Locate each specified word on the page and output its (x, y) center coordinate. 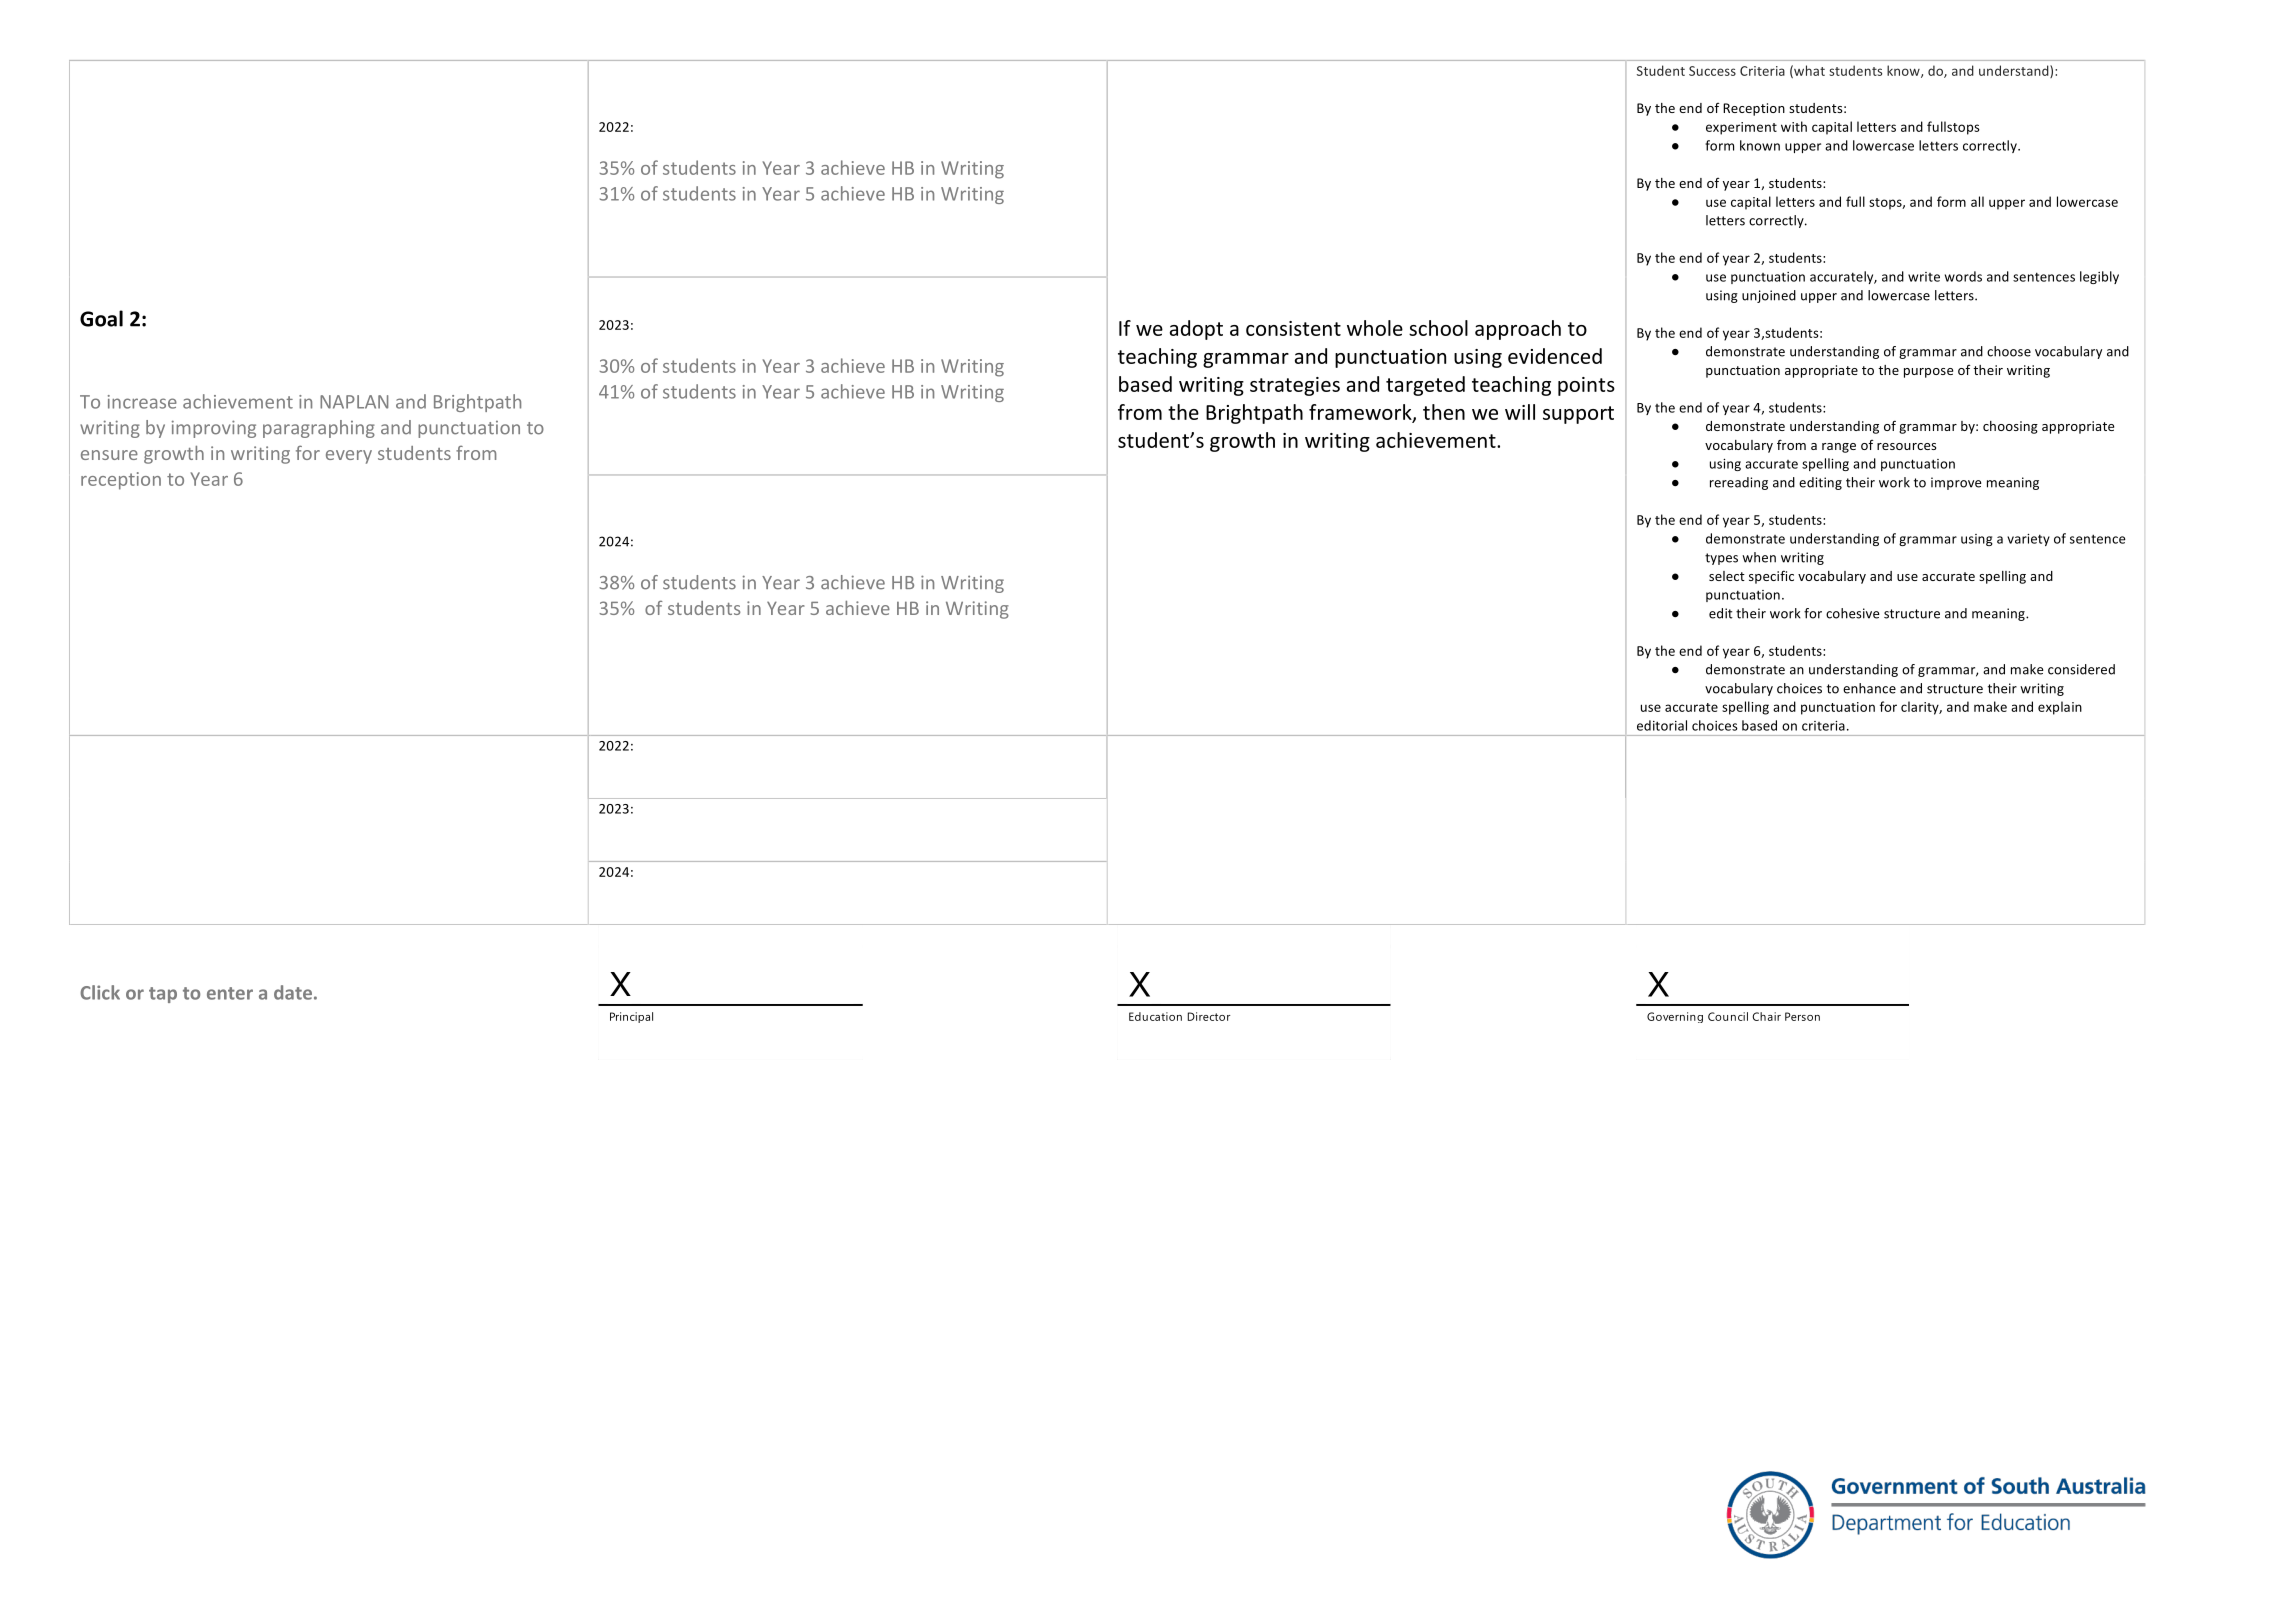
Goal (101, 318)
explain (2060, 708)
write (1924, 277)
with (1794, 126)
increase (142, 402)
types (1721, 559)
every (349, 457)
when (1759, 557)
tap (163, 995)
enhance (1869, 688)
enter (230, 993)
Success (1712, 71)
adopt (1196, 330)
